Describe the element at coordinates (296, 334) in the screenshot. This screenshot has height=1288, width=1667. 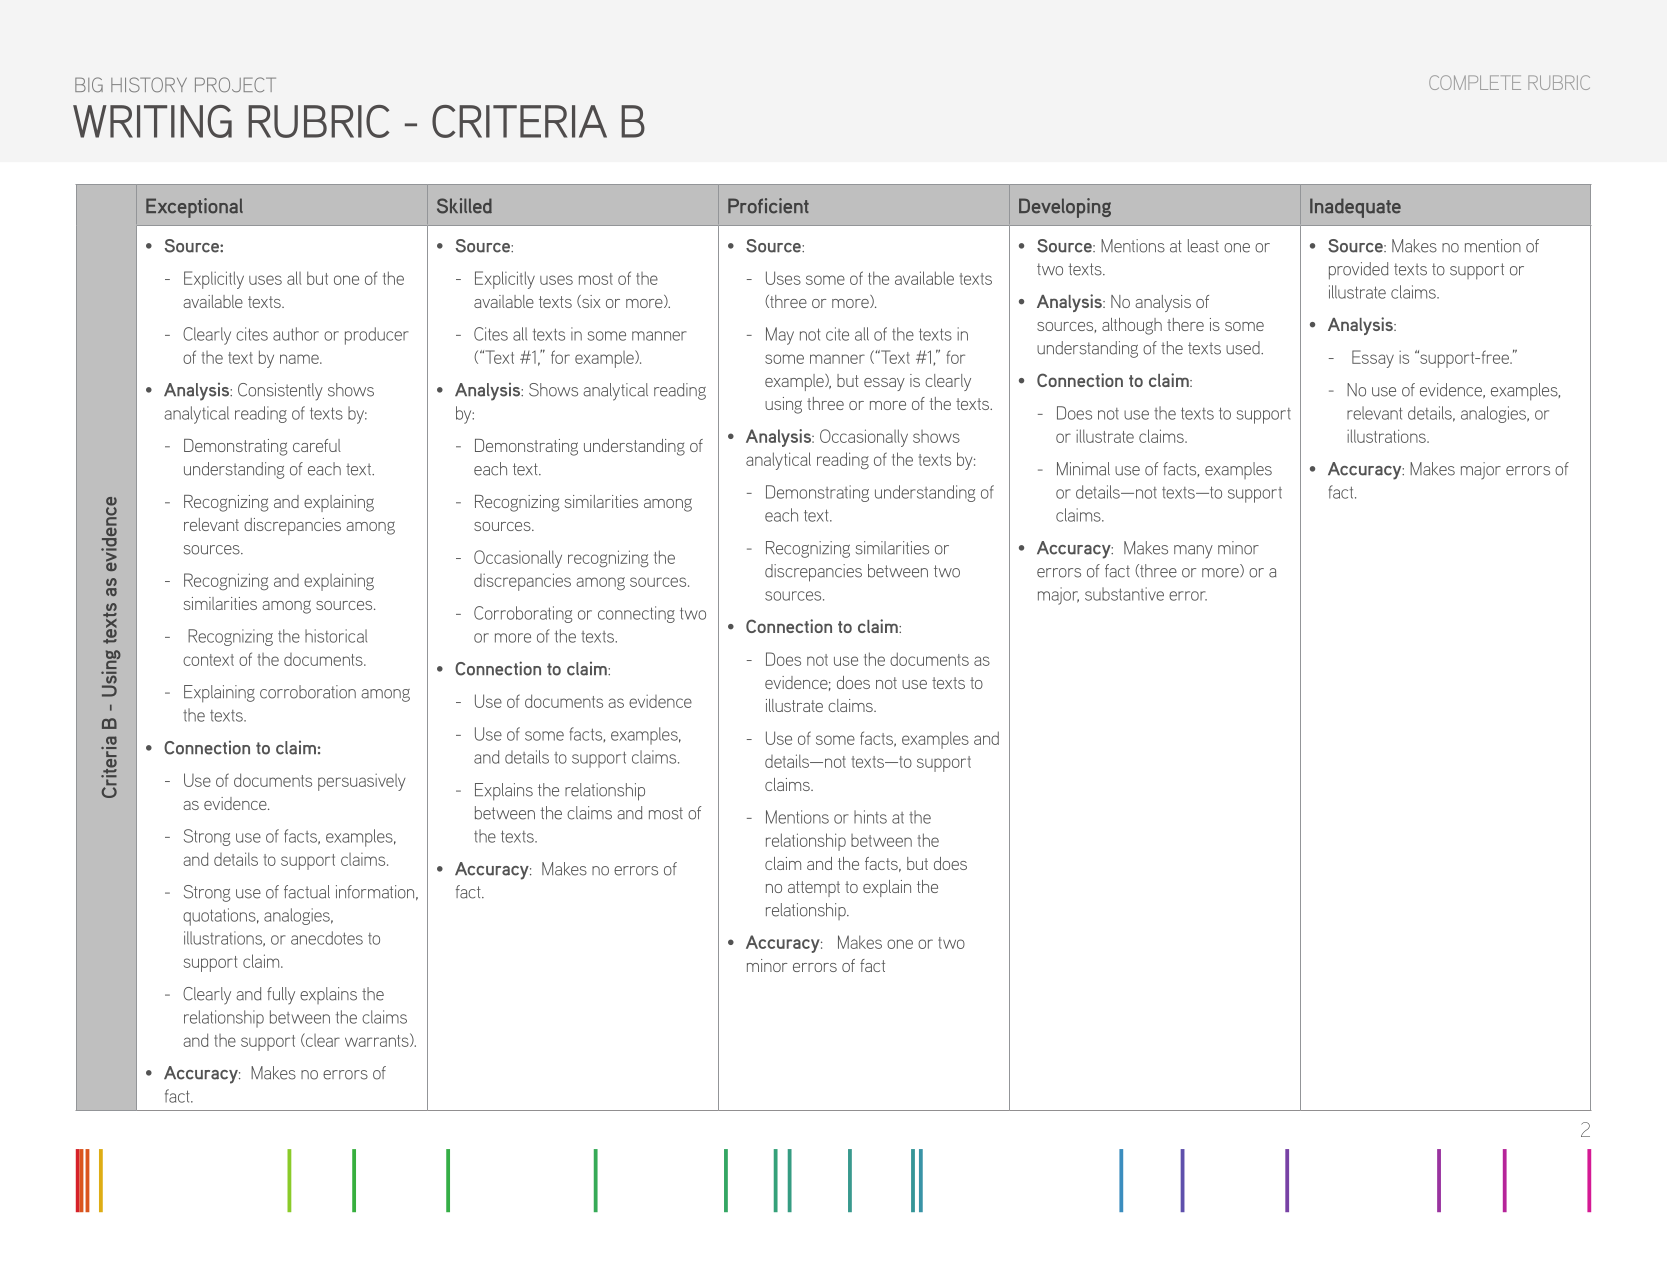
I see `author` at that location.
